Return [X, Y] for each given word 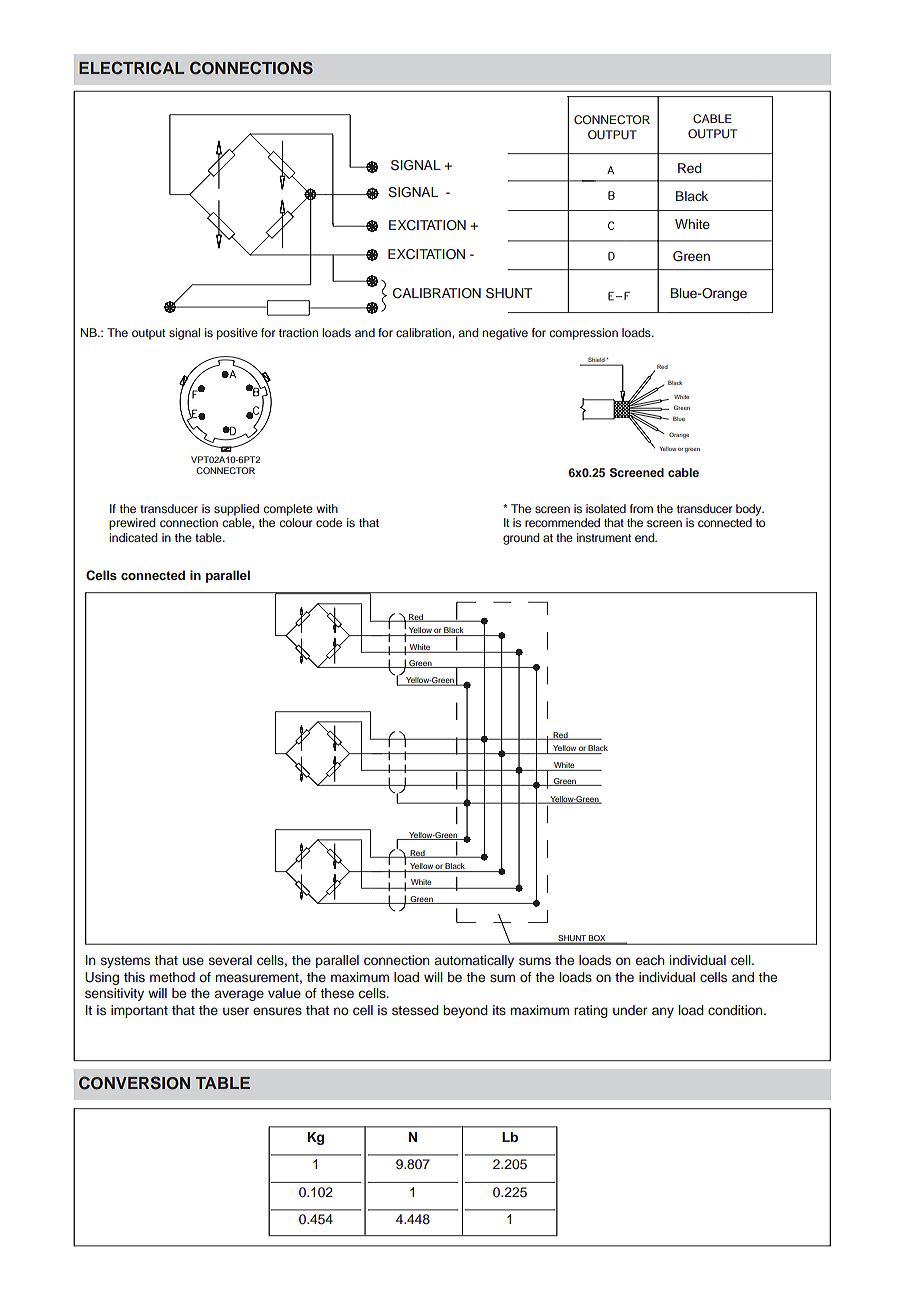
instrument [604, 537]
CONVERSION [134, 1083]
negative [505, 334]
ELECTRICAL [131, 68]
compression [583, 334]
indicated [133, 537]
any [663, 1012]
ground [521, 539]
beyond [465, 1011]
